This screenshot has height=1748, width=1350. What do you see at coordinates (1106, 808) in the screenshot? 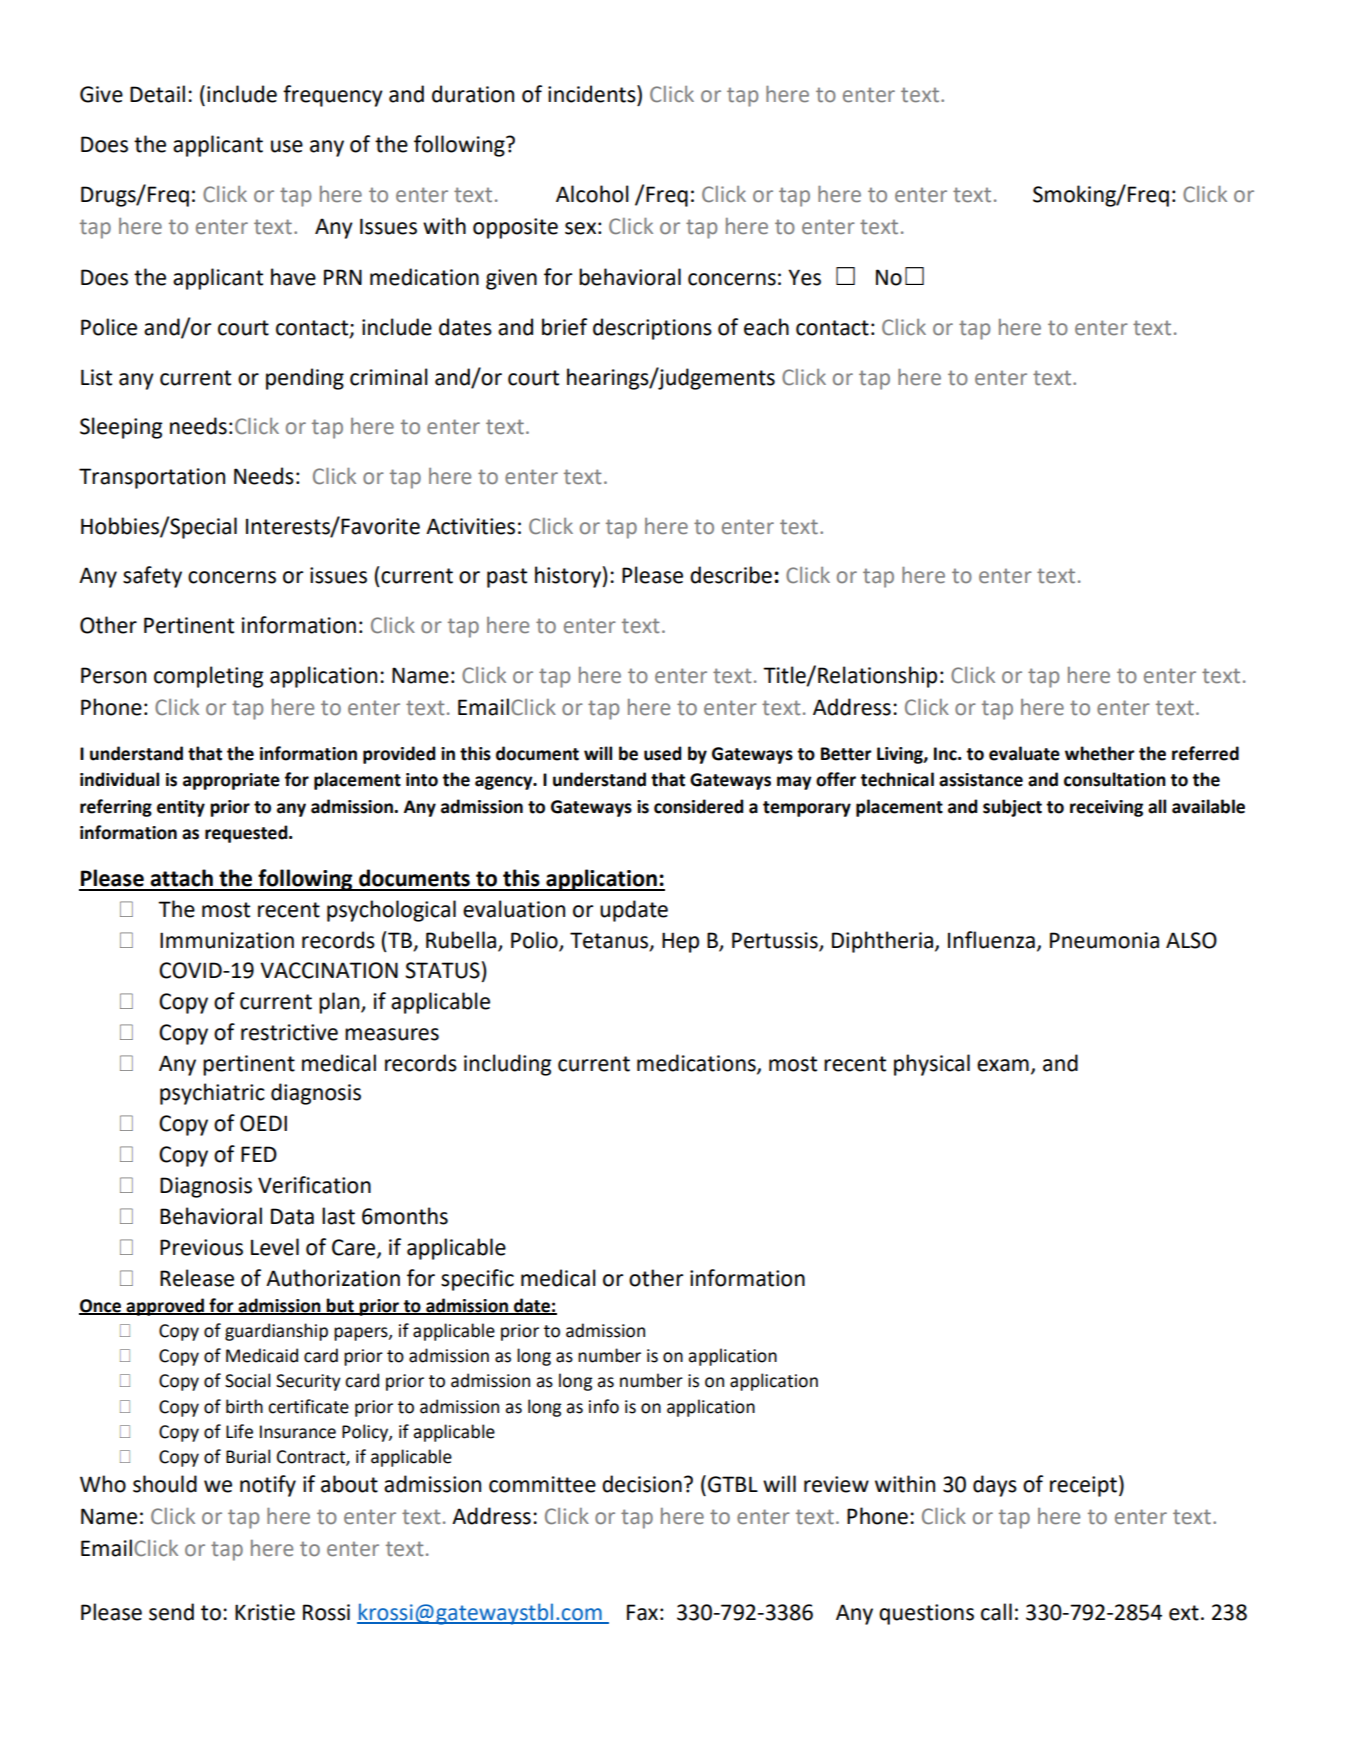
I see `receiving` at bounding box center [1106, 808].
